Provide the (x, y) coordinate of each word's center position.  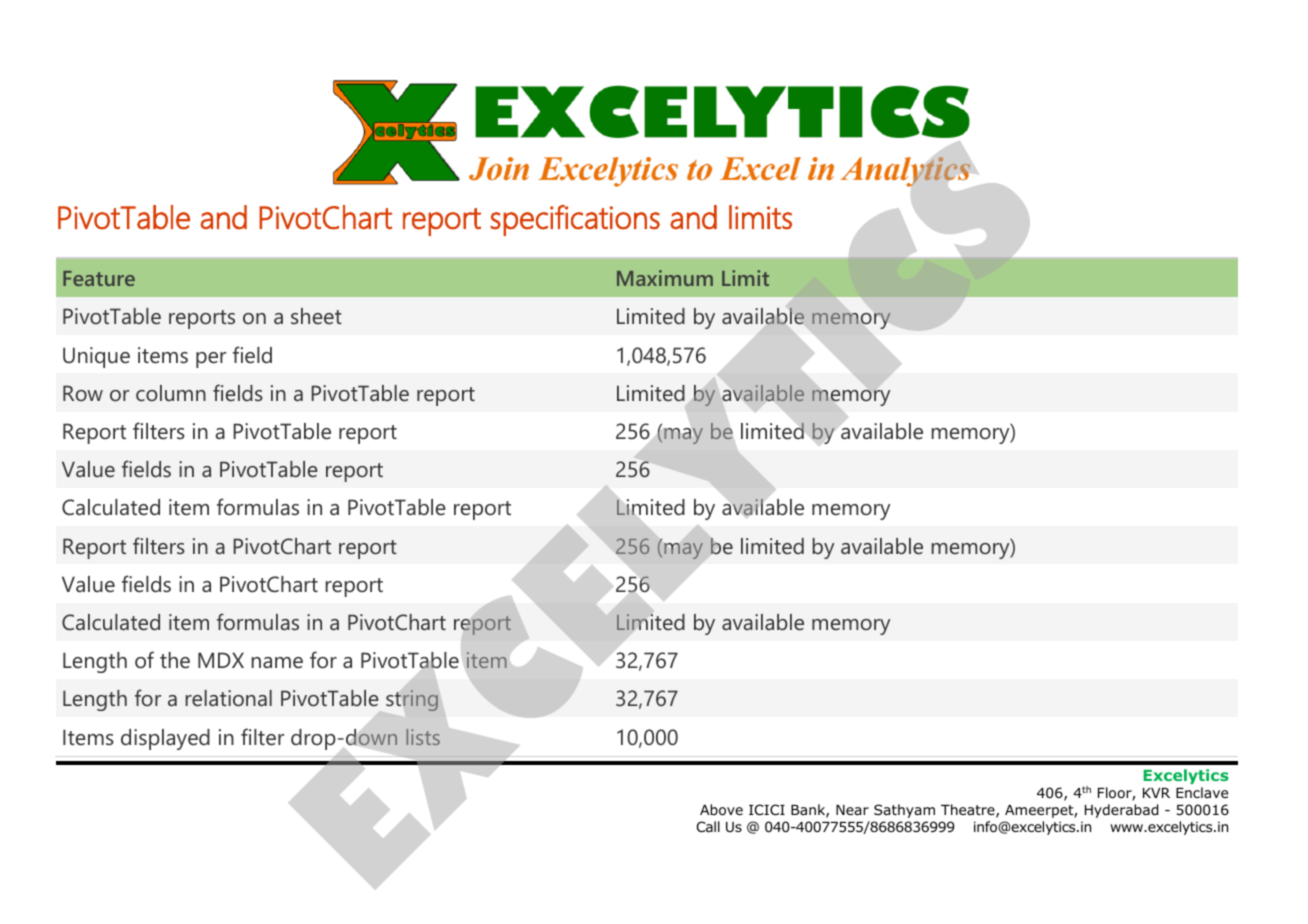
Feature (99, 278)
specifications (575, 220)
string (412, 700)
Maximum (665, 278)
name (277, 663)
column (171, 393)
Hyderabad (1121, 811)
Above (721, 810)
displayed (165, 739)
